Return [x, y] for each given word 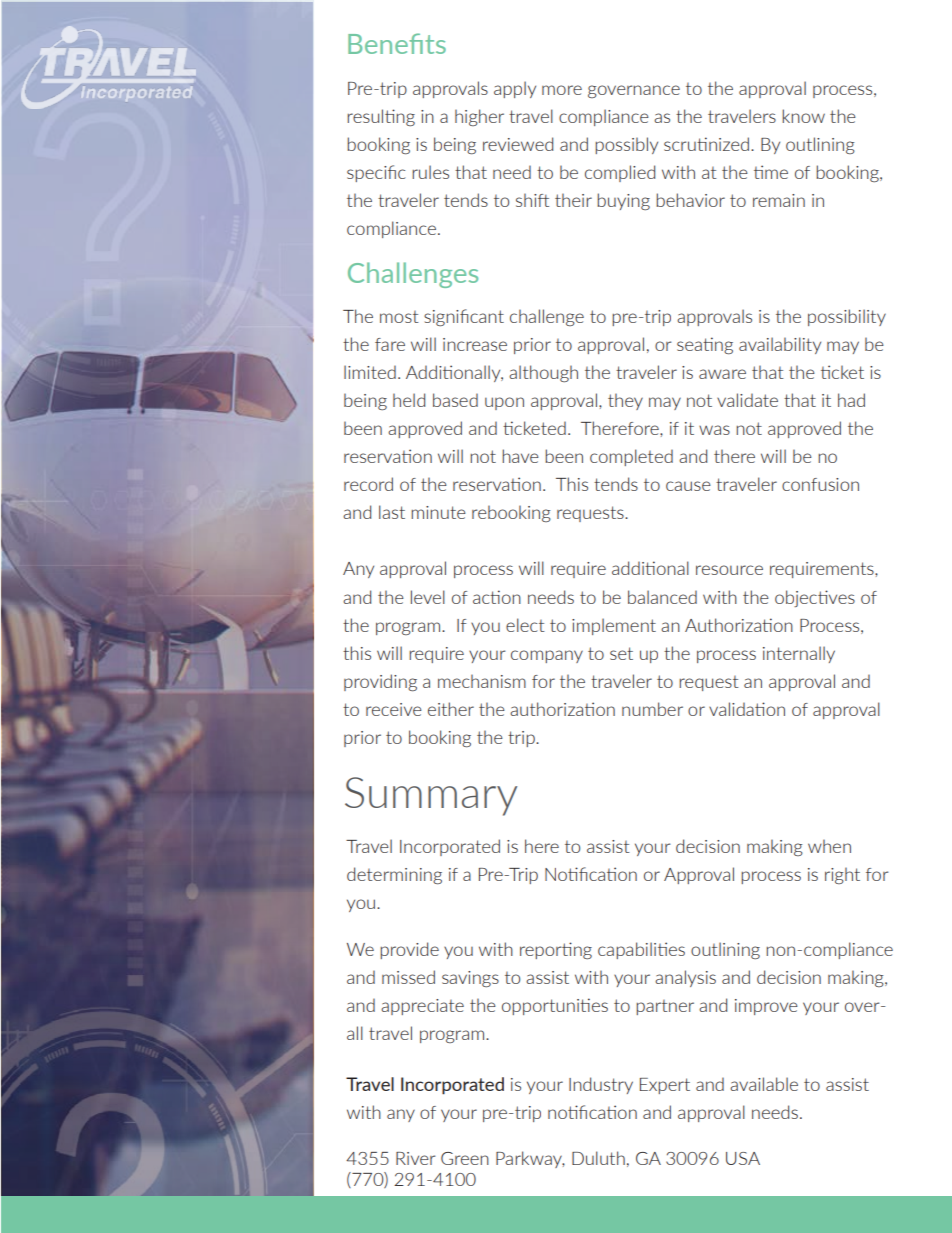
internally [799, 654]
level [428, 597]
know [803, 116]
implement [614, 626]
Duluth [598, 1158]
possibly [626, 145]
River [416, 1158]
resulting [381, 117]
